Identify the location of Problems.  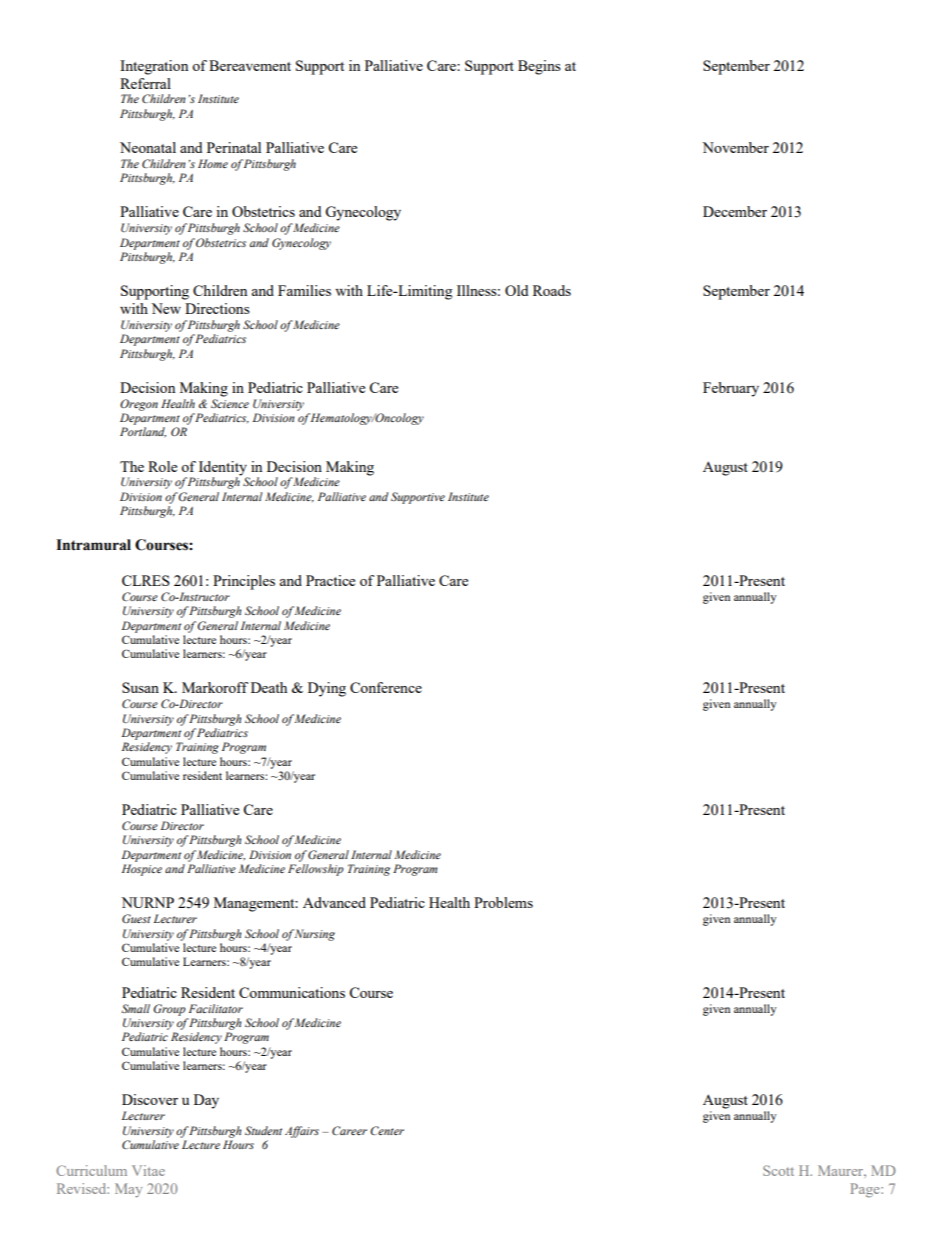
(503, 902).
